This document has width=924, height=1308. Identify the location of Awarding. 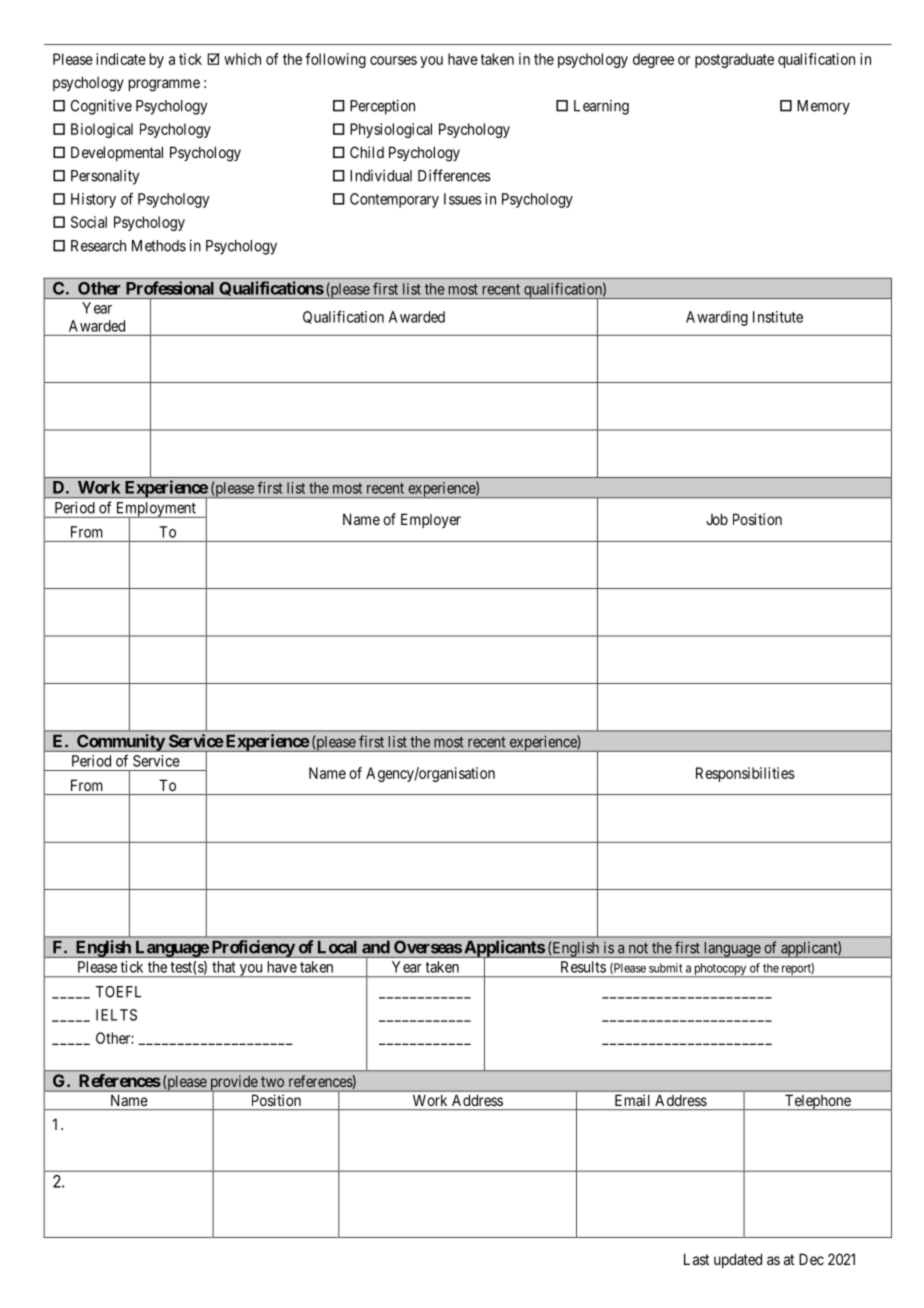
(717, 318).
